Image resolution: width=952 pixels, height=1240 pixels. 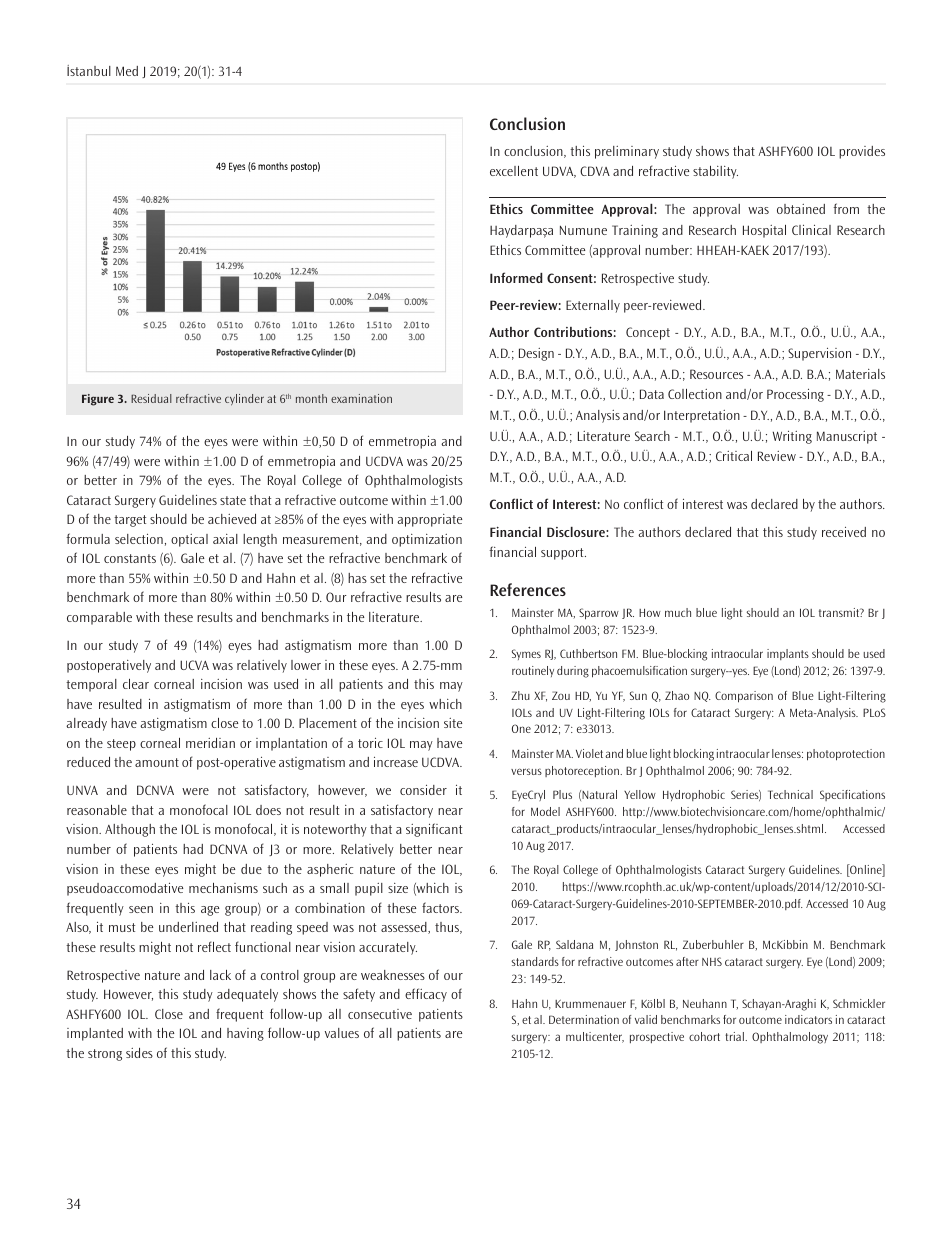 What do you see at coordinates (627, 152) in the document?
I see `preliminary` at bounding box center [627, 152].
